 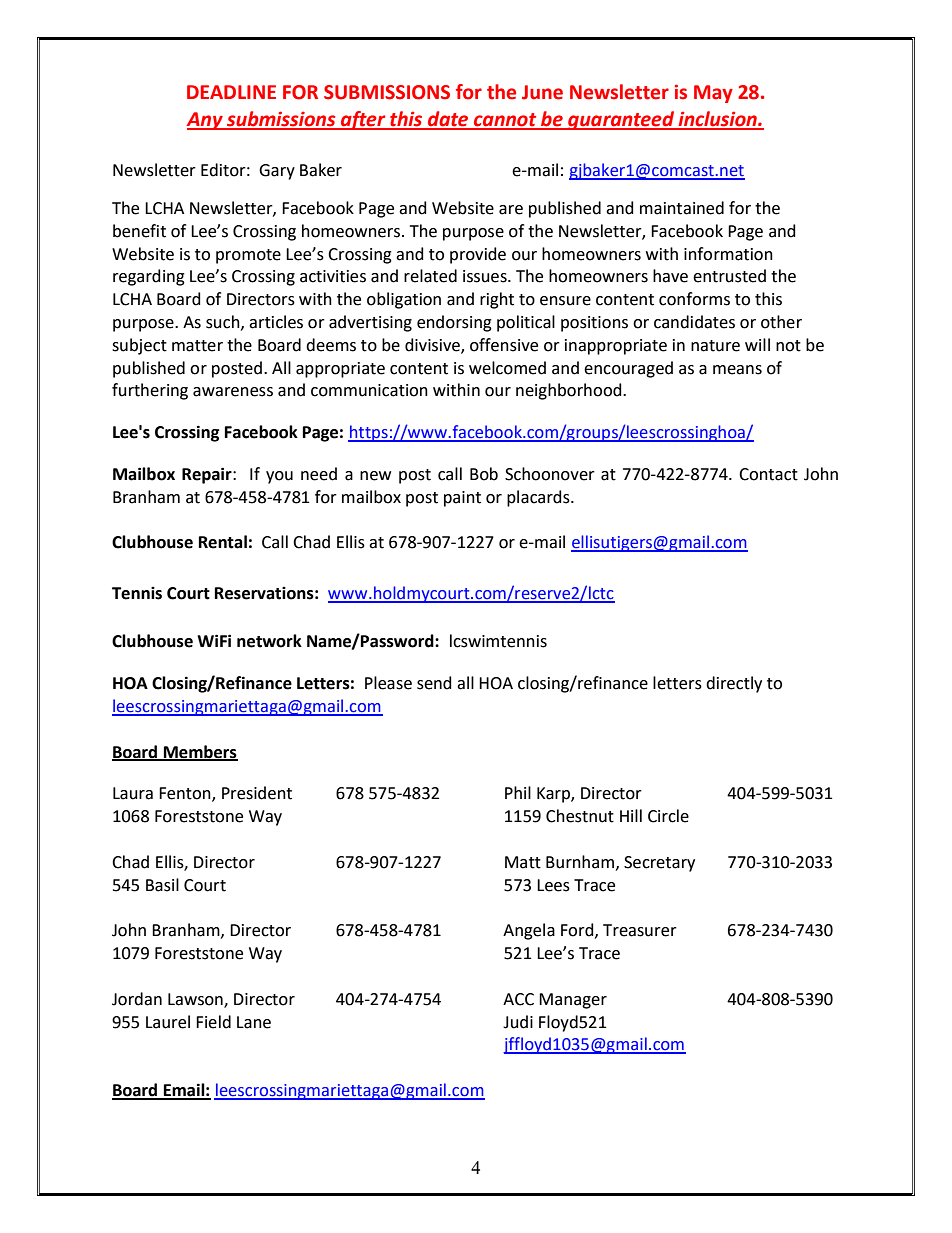 I want to click on articles, so click(x=276, y=322).
